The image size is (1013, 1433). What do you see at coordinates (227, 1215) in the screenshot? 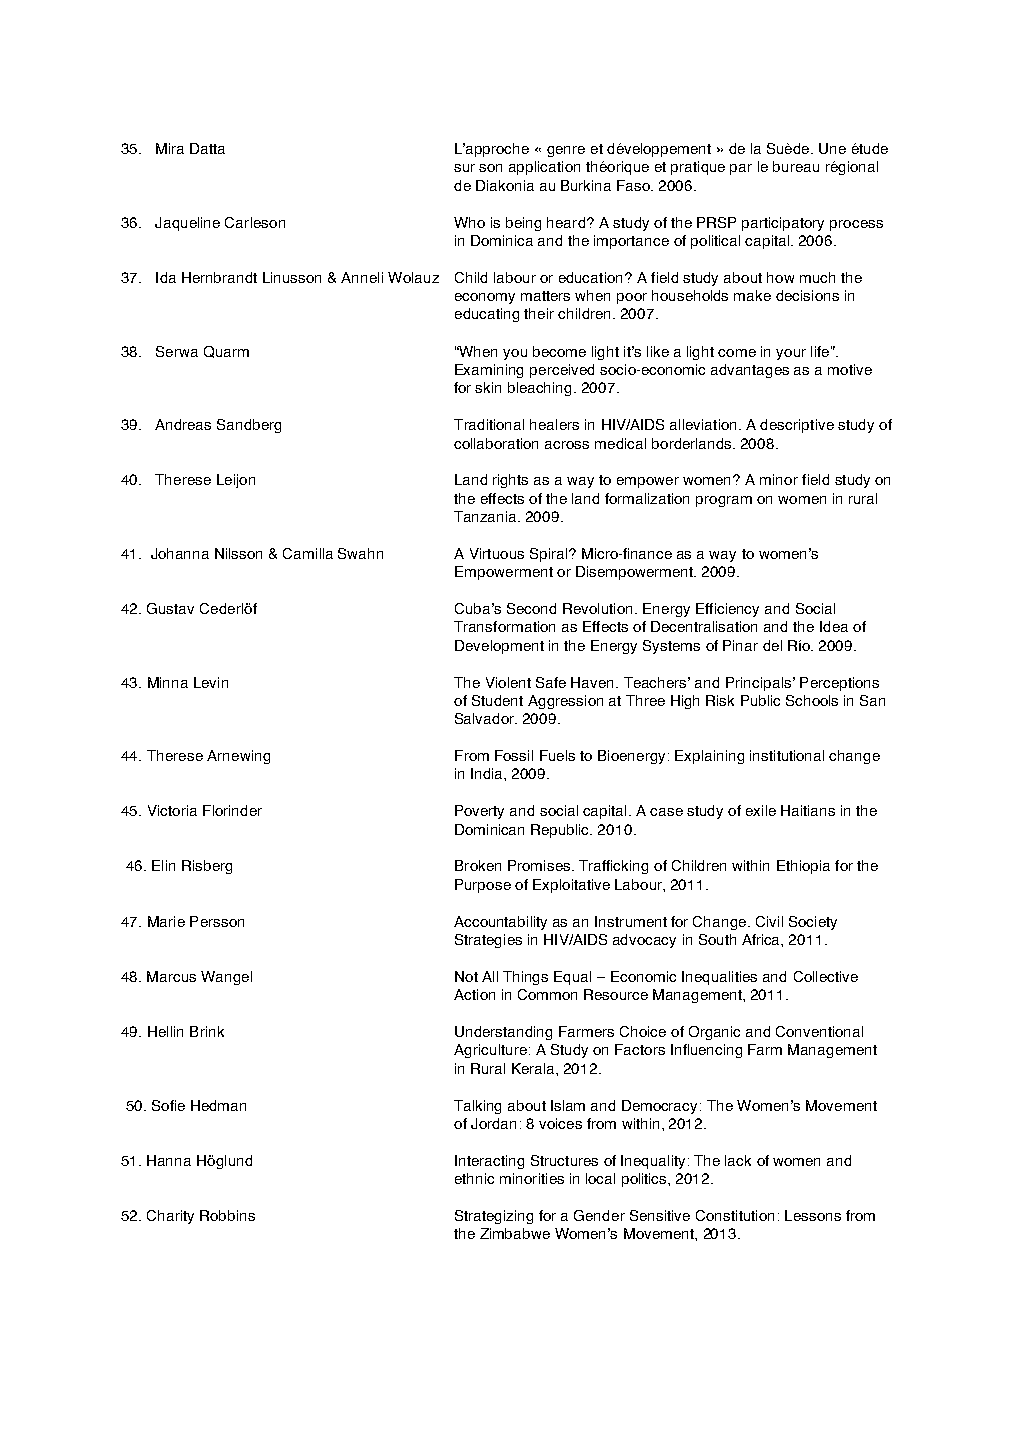
I see `Robbins` at bounding box center [227, 1215].
